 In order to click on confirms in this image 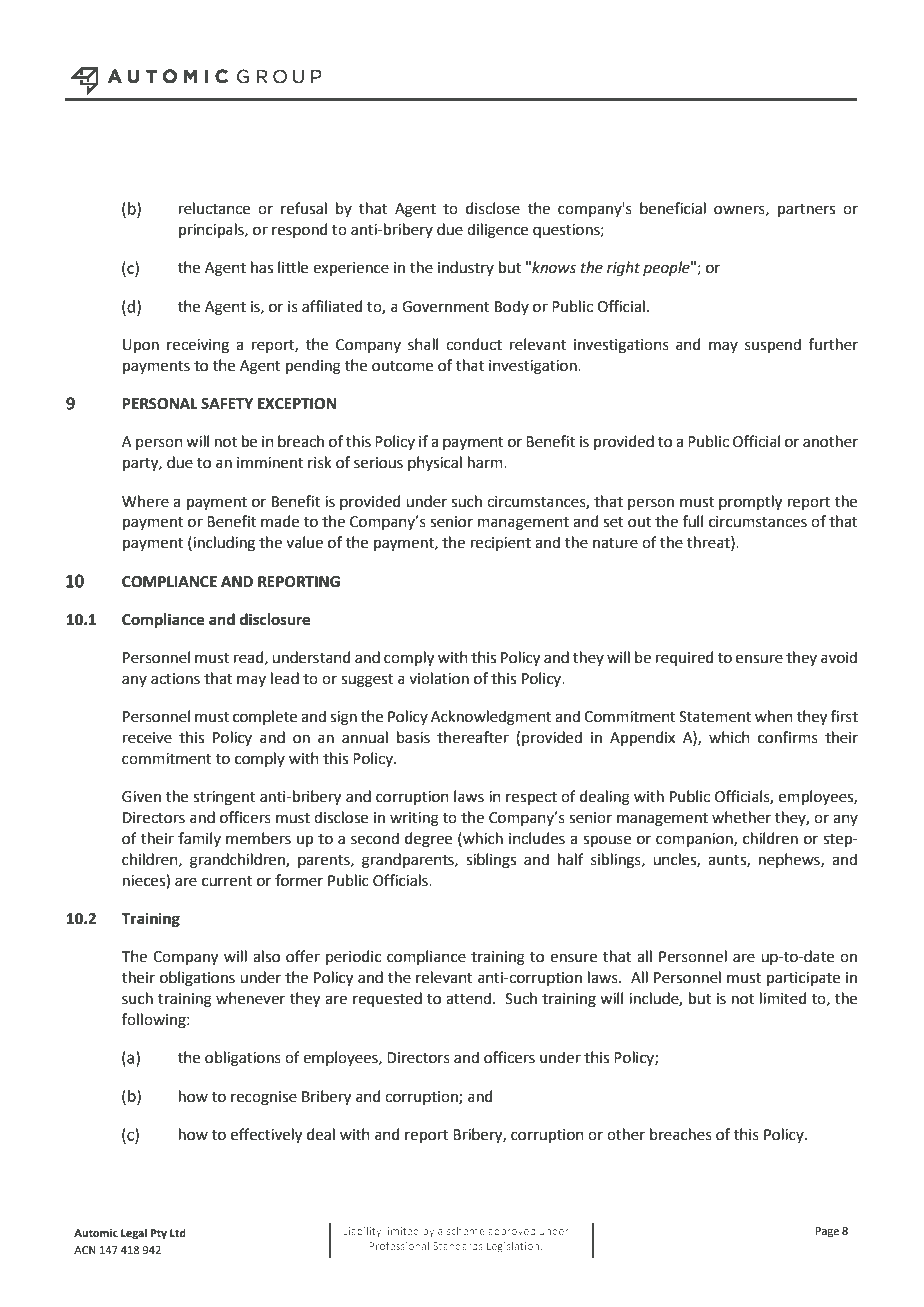, I will do `click(788, 737)`.
